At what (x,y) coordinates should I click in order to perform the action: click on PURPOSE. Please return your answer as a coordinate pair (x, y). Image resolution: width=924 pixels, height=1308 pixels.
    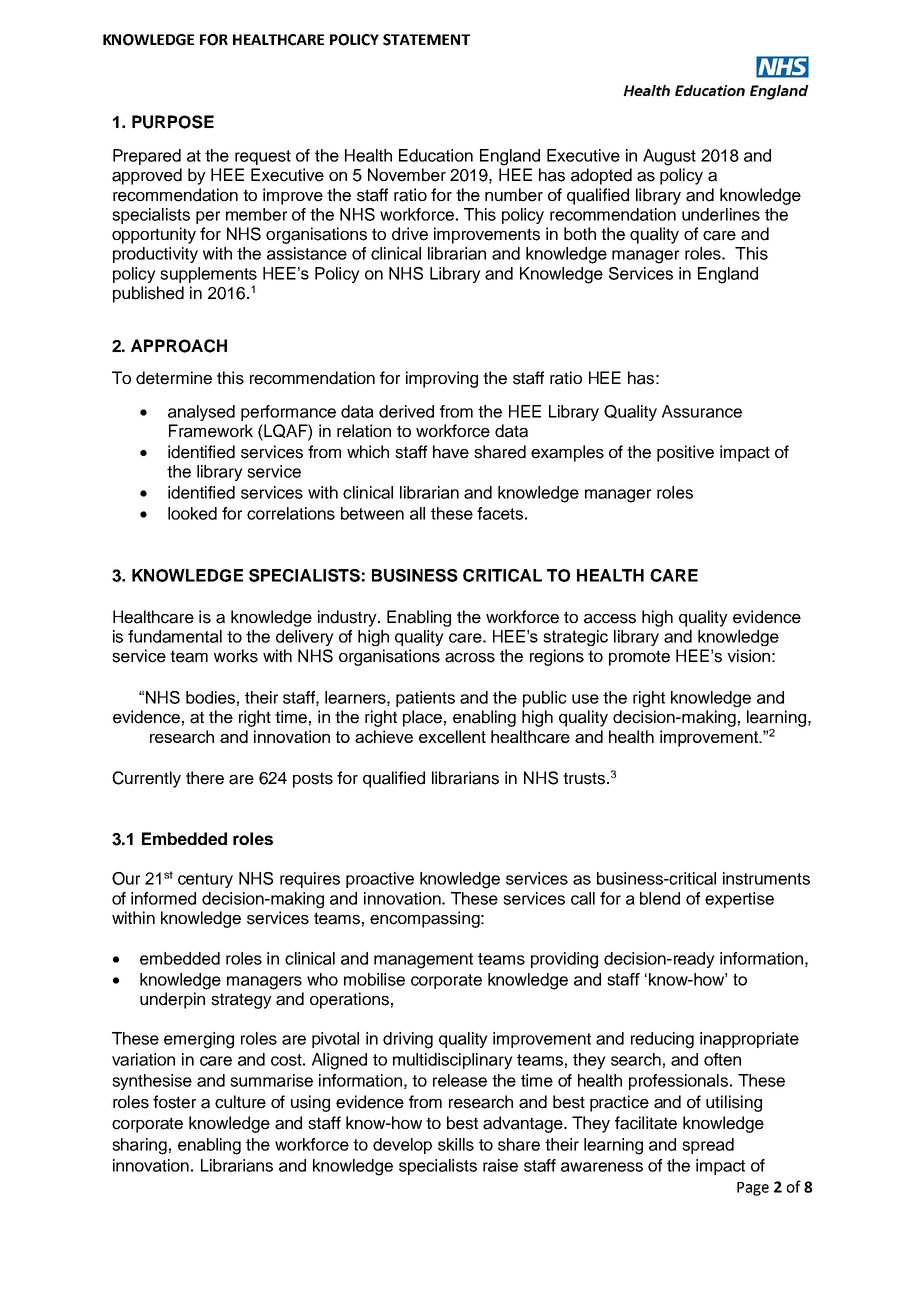
    Looking at the image, I should click on (173, 122).
